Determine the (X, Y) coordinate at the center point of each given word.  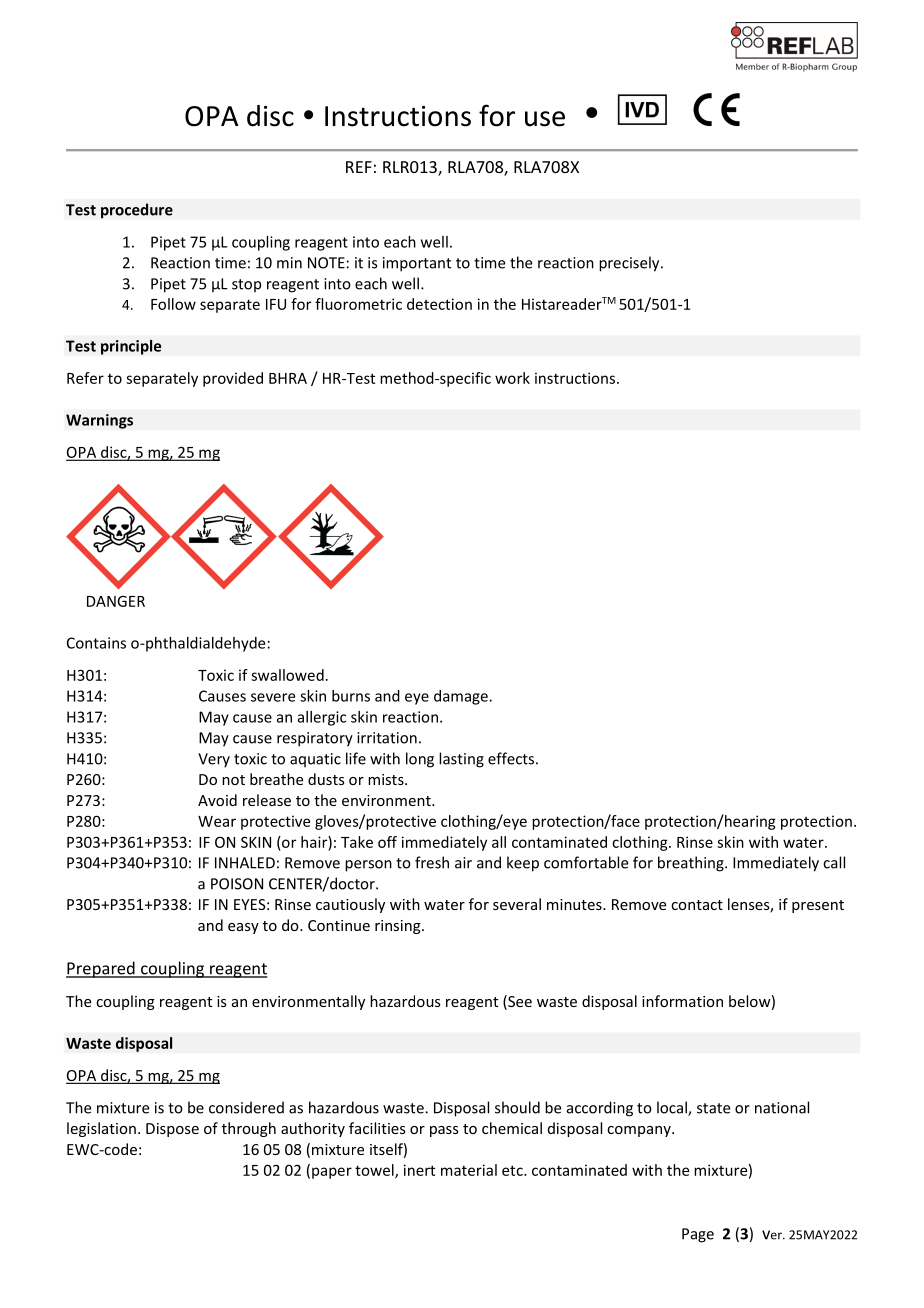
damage (462, 697)
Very (214, 760)
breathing (692, 864)
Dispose (172, 1130)
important (417, 264)
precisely (630, 264)
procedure (137, 211)
